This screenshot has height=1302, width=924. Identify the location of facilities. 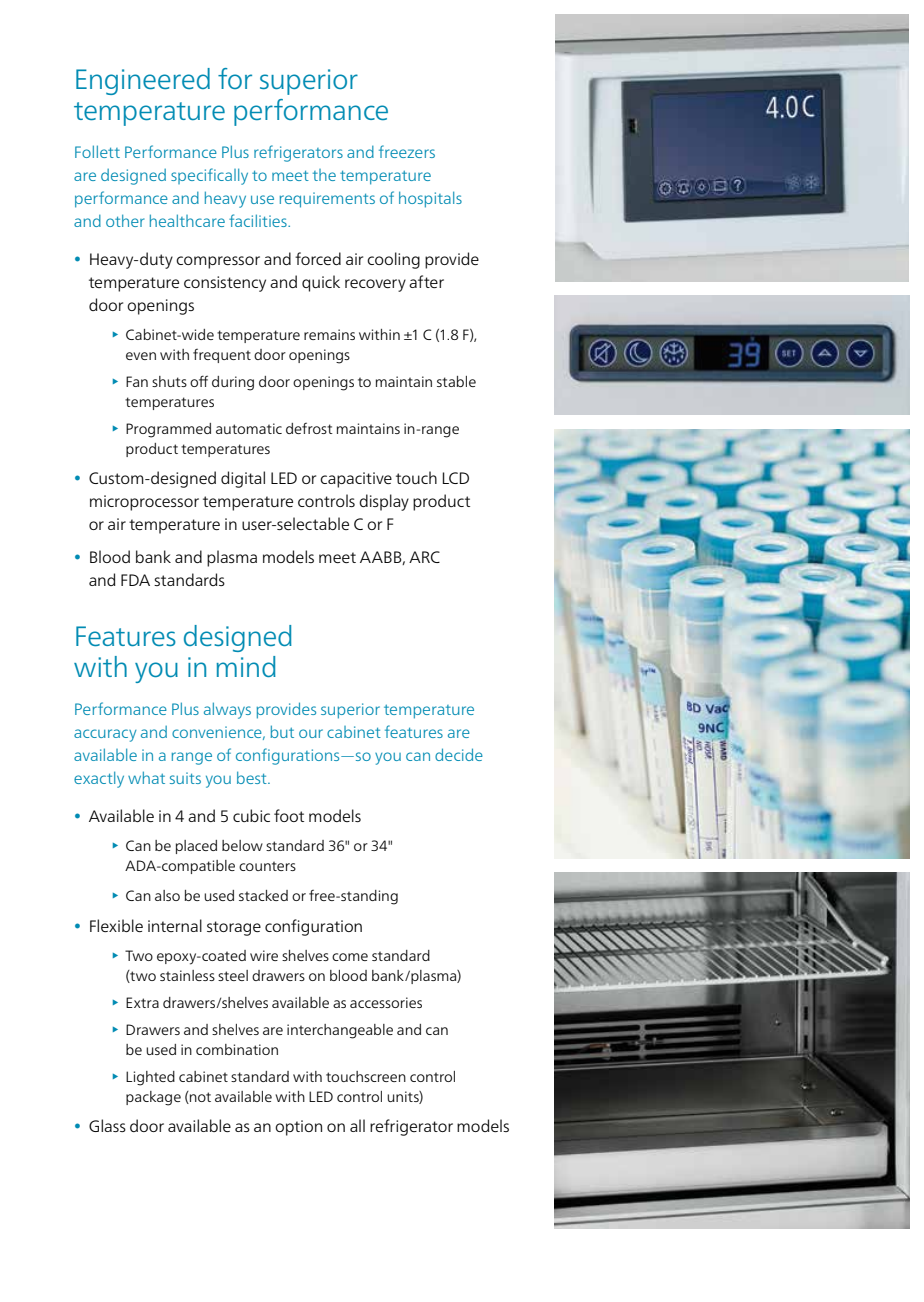
(259, 220).
